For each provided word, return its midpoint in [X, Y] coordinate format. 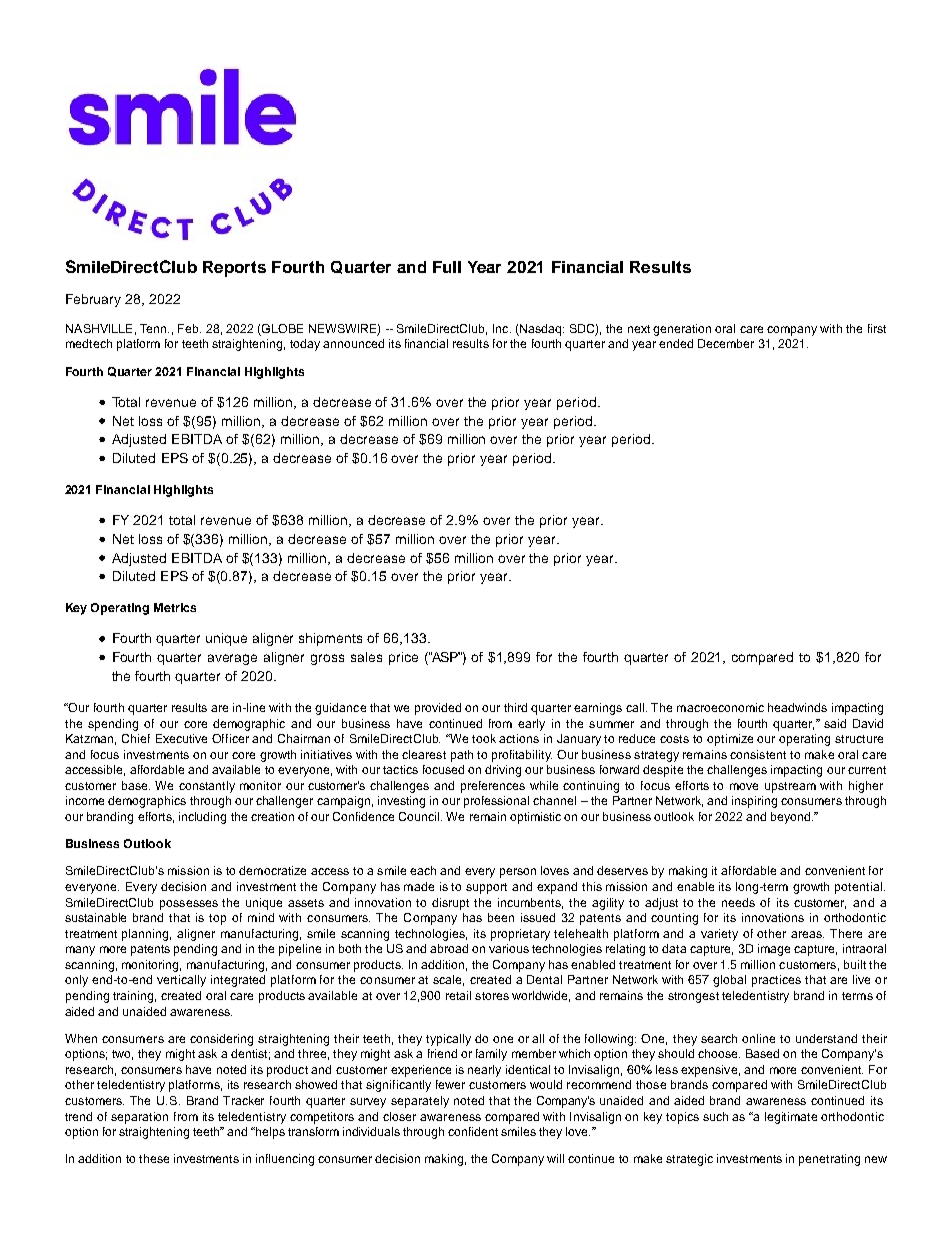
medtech [89, 343]
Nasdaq [541, 330]
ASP [445, 657]
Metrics [175, 607]
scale [448, 980]
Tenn [154, 328]
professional [496, 802]
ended [676, 343]
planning [146, 935]
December [726, 343]
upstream [790, 787]
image [774, 950]
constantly [207, 787]
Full [447, 267]
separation [139, 1118]
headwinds [797, 707]
